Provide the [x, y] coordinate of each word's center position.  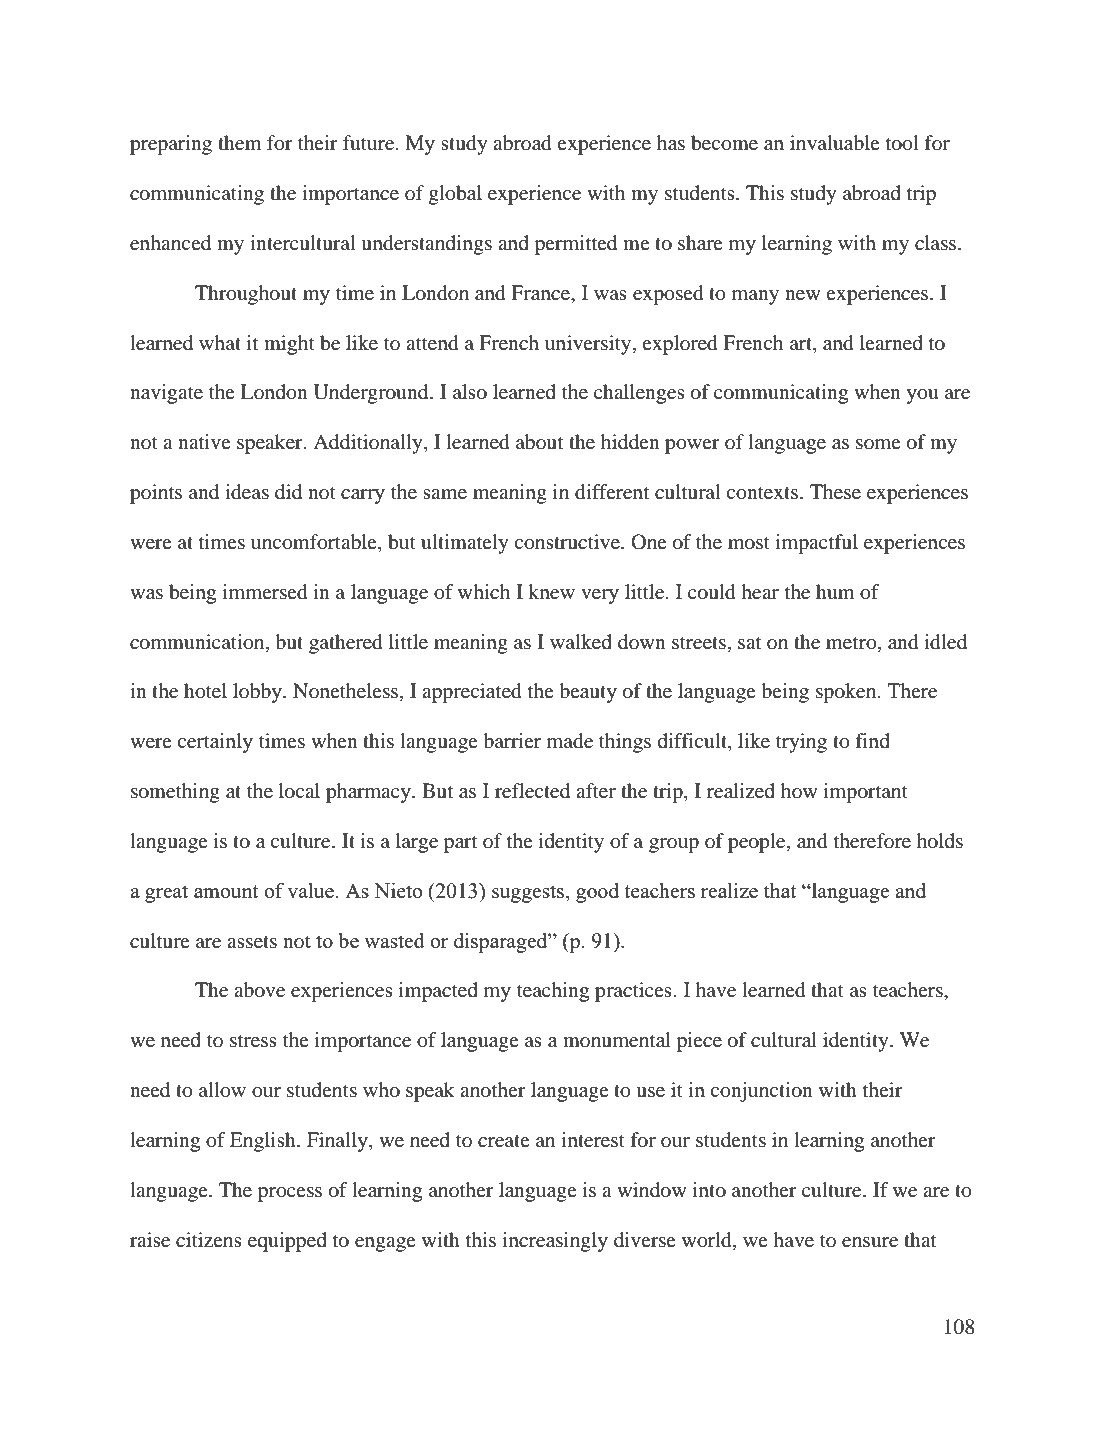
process [290, 1194]
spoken [847, 693]
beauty [588, 693]
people [758, 843]
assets [252, 942]
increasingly [555, 1242]
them [239, 143]
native [204, 441]
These [835, 492]
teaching [553, 992]
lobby [258, 693]
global [455, 195]
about [539, 442]
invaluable [835, 143]
